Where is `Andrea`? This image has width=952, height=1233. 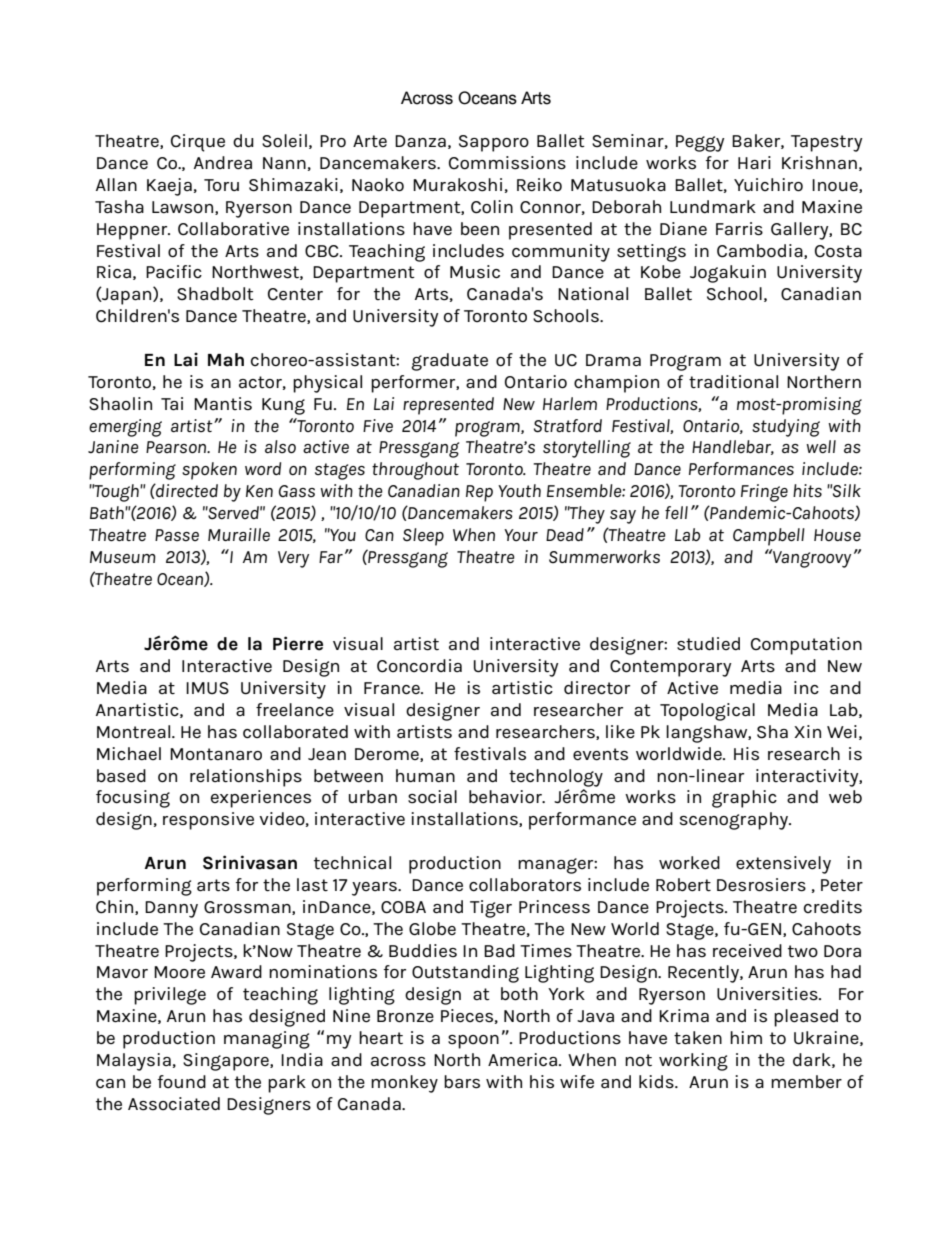 Andrea is located at coordinates (223, 163).
